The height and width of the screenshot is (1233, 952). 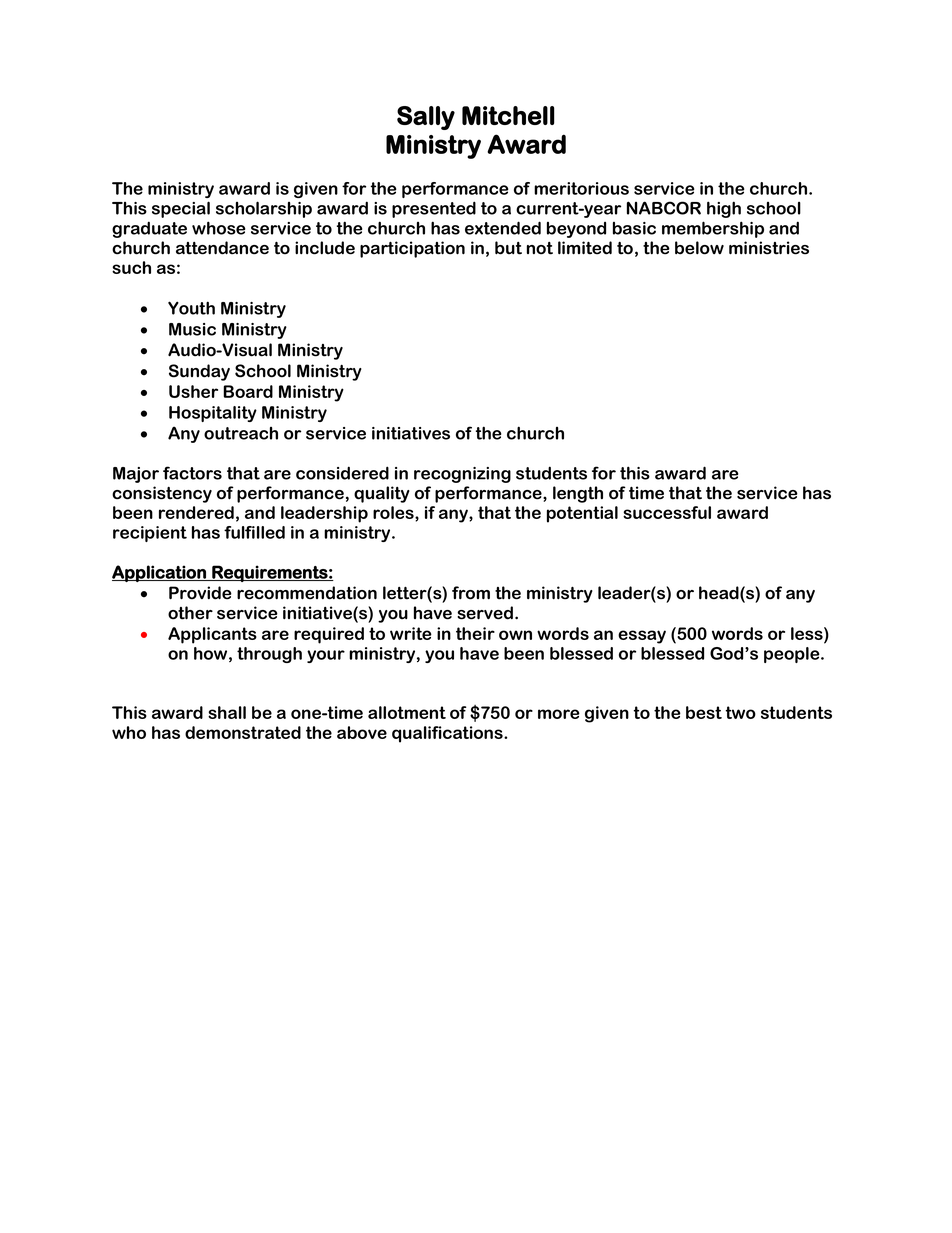 I want to click on best, so click(x=704, y=712).
